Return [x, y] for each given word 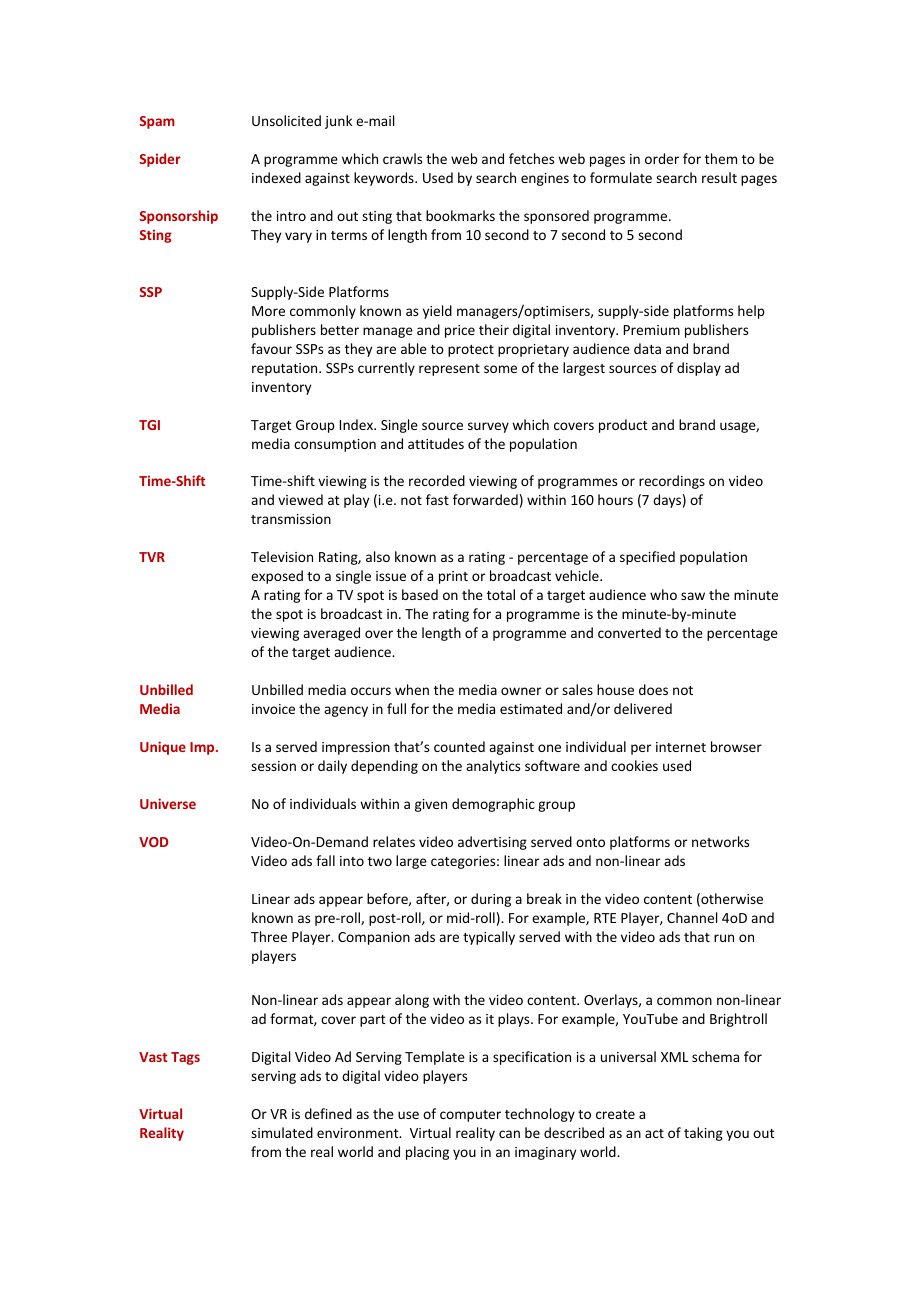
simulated [282, 1132]
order [662, 158]
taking [703, 1134]
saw [693, 596]
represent [449, 370]
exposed [277, 577]
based [420, 594]
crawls [402, 158]
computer [470, 1116]
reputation [286, 369]
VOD [154, 842]
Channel [692, 917]
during [491, 900]
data [647, 348]
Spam [157, 122]
